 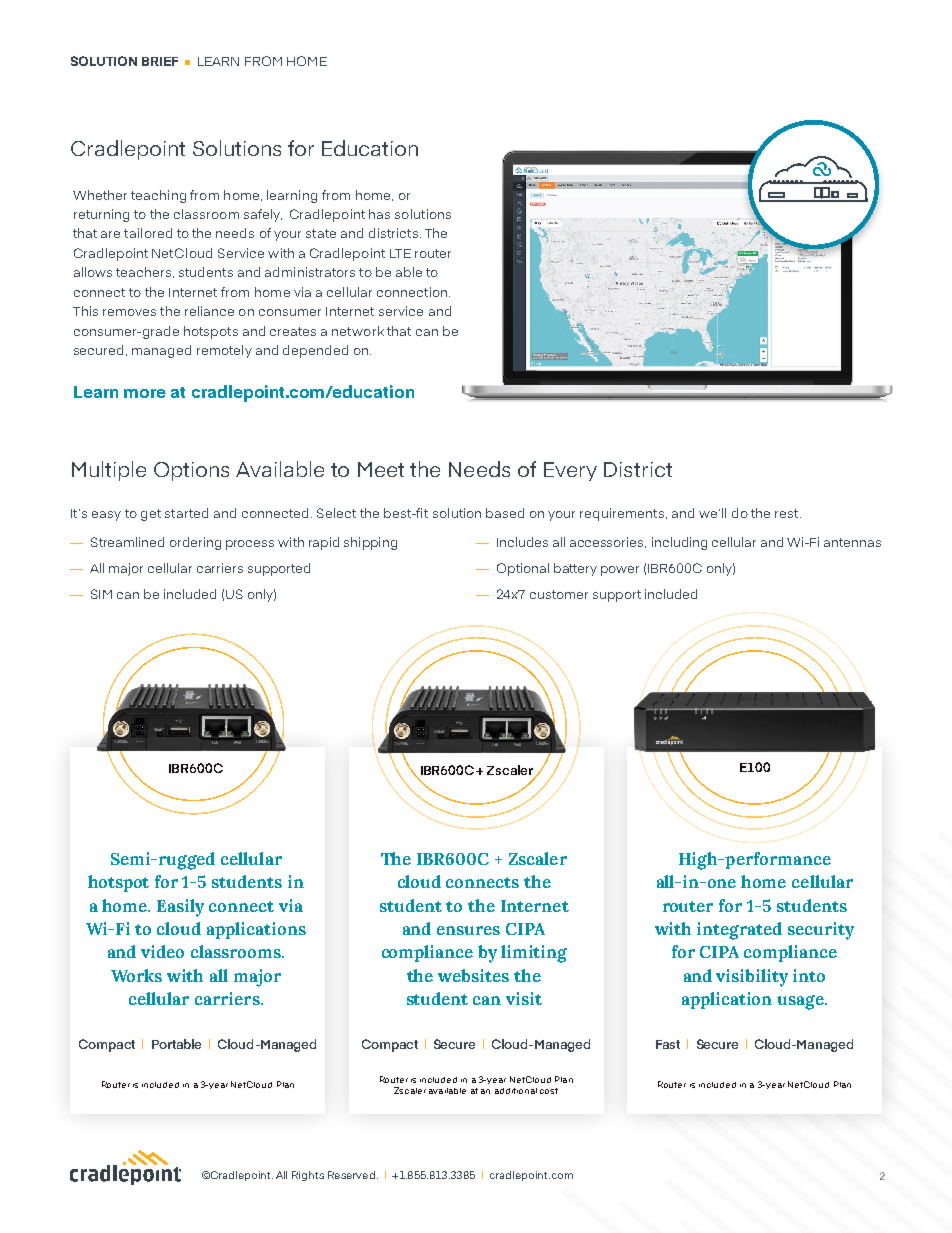 What do you see at coordinates (379, 214) in the screenshot?
I see `has` at bounding box center [379, 214].
